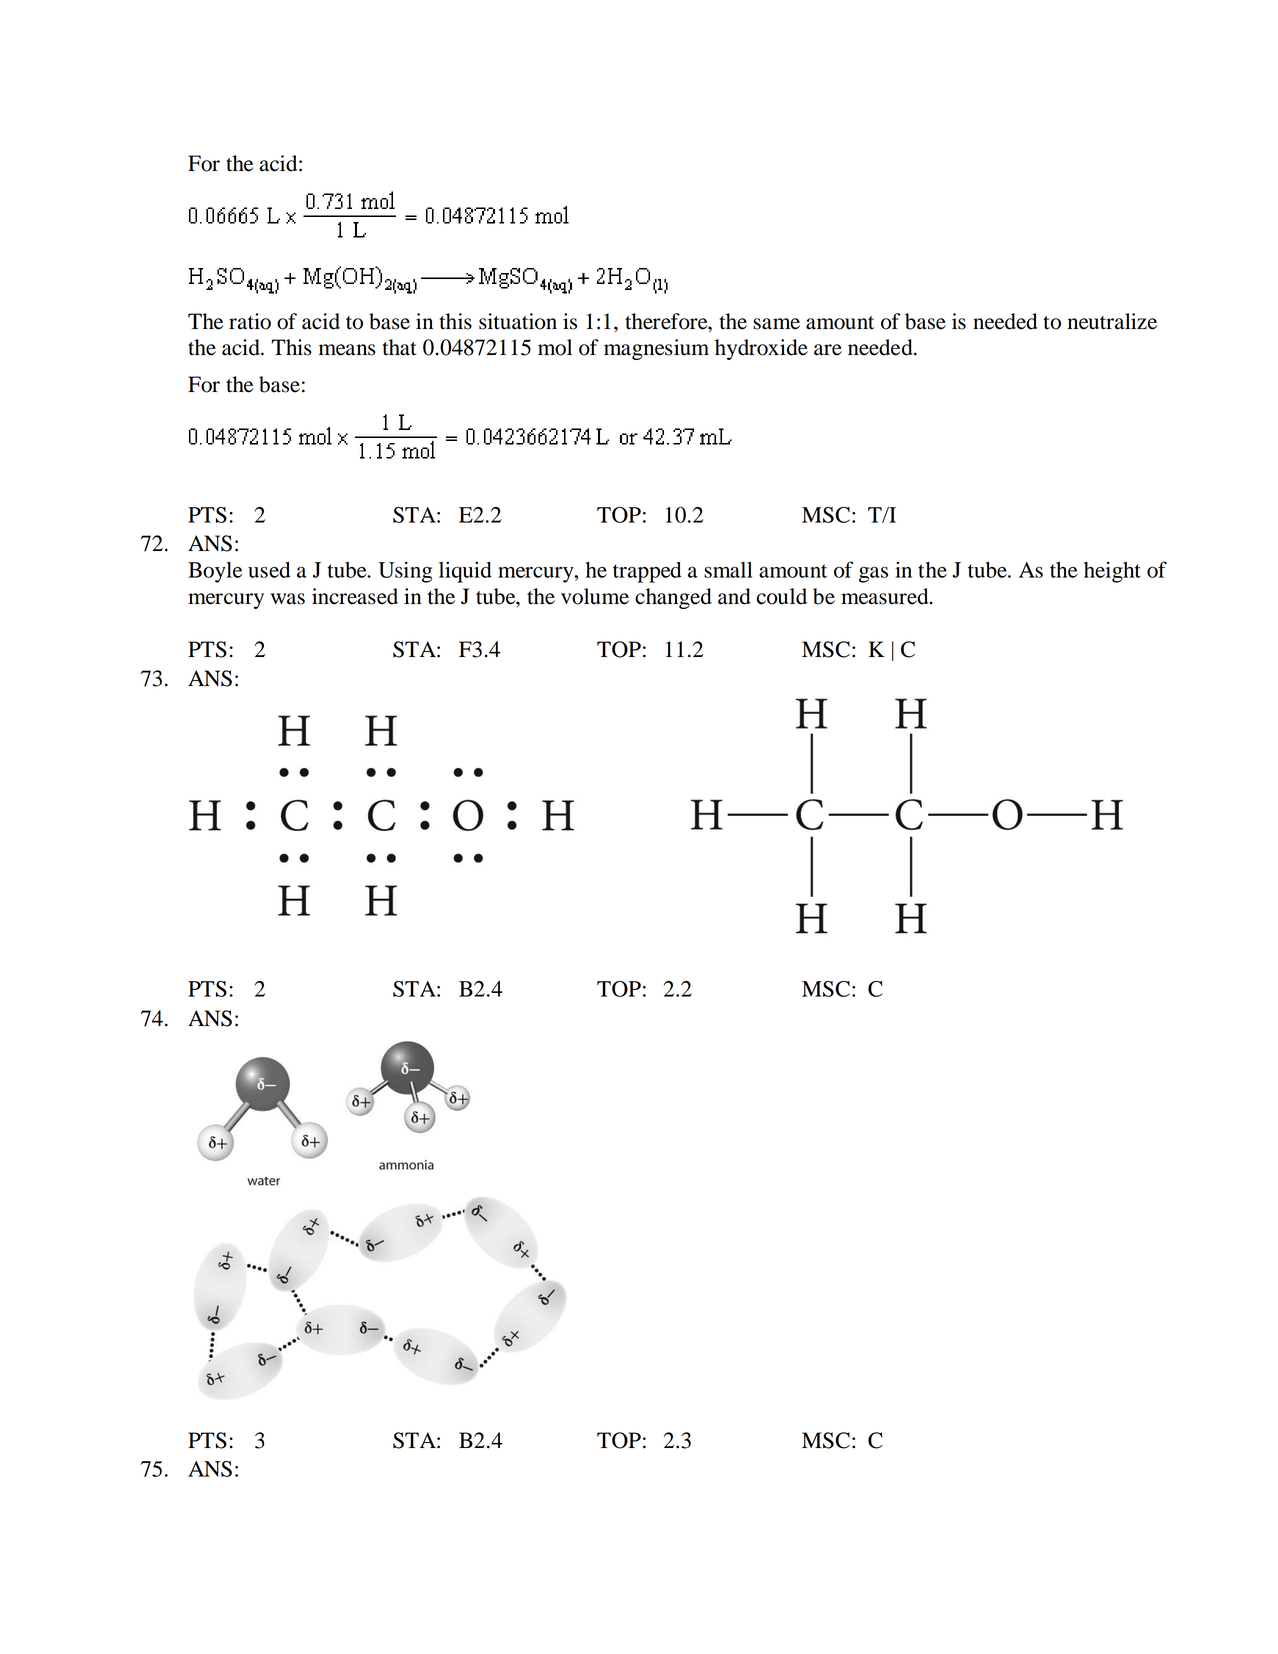 The image size is (1278, 1654). Describe the element at coordinates (828, 350) in the screenshot. I see `are` at that location.
